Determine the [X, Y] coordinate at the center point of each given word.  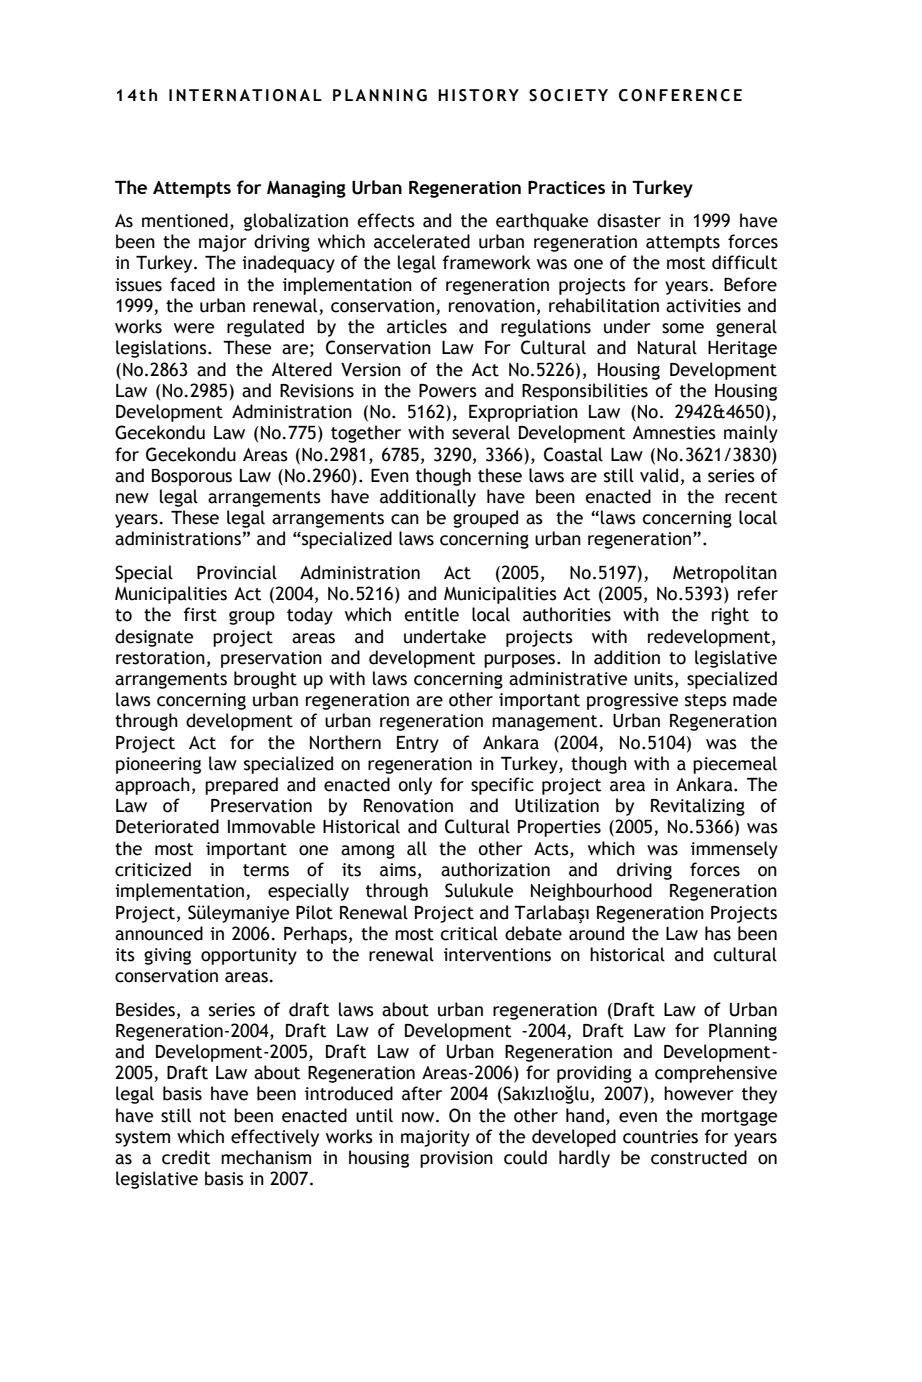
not [213, 1116]
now [419, 1117]
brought [265, 680]
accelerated [422, 241]
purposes [521, 661]
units [653, 679]
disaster [629, 220]
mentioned [185, 220]
